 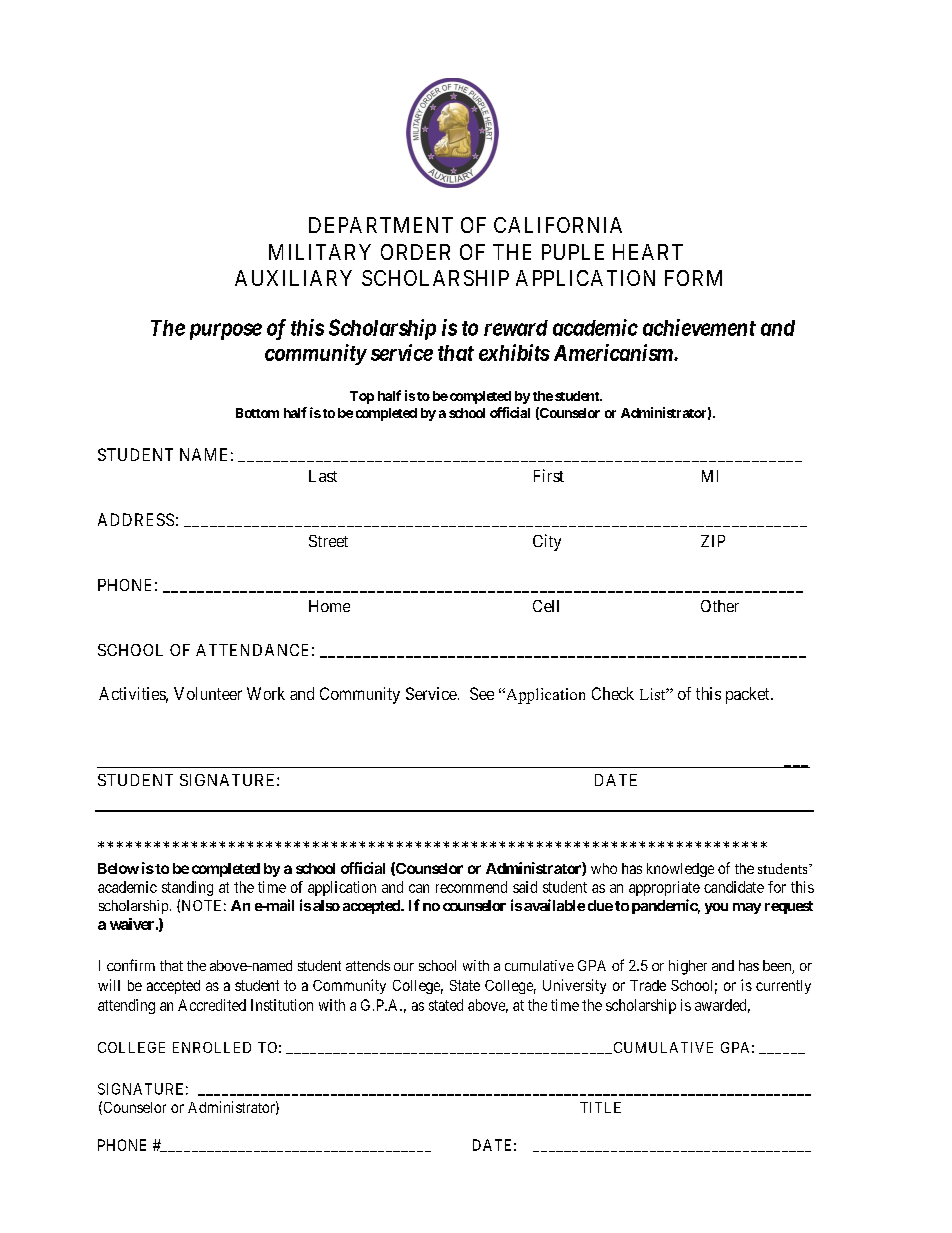 What do you see at coordinates (208, 693) in the screenshot?
I see `Volunteer` at bounding box center [208, 693].
